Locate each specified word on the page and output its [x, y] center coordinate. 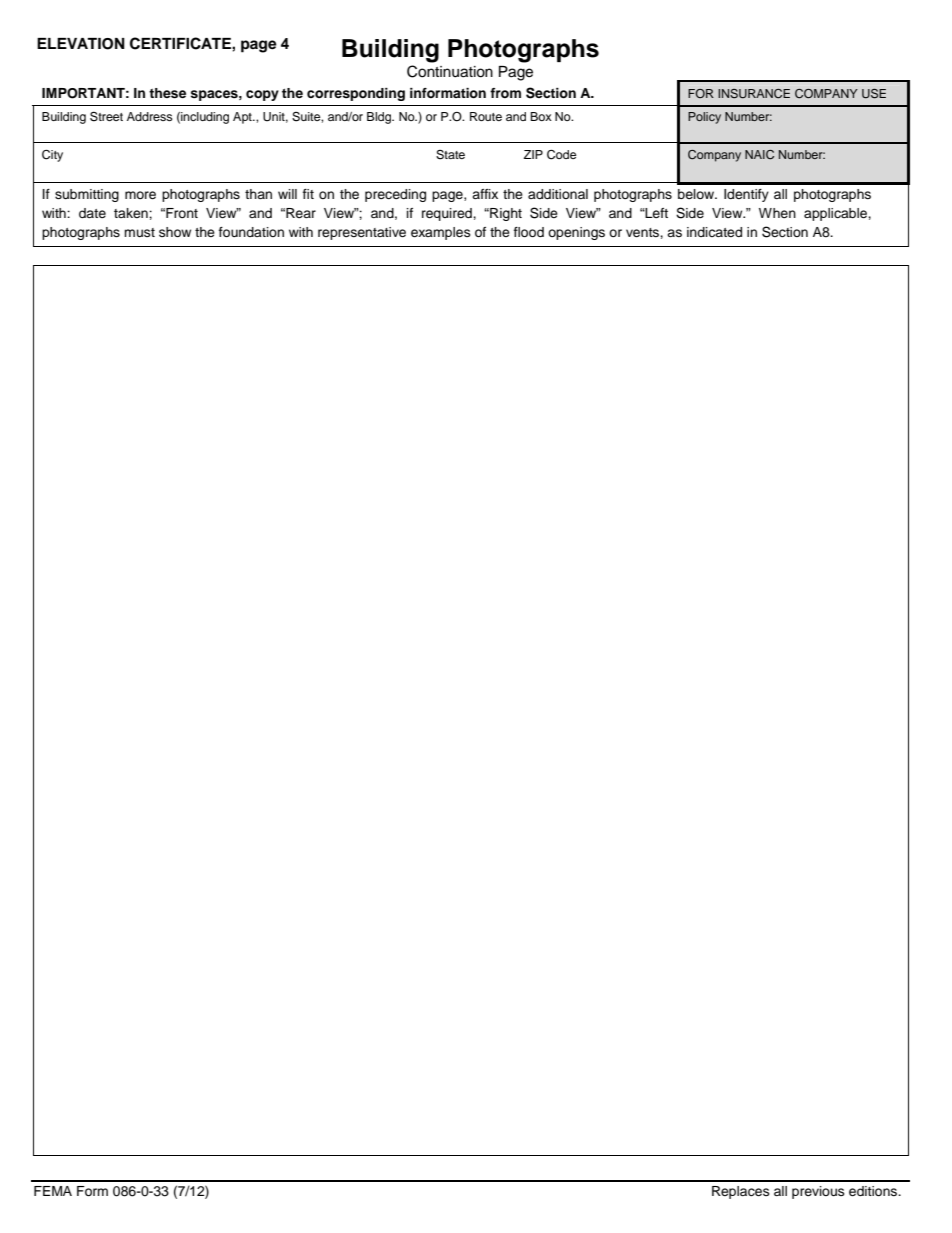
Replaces [741, 1192]
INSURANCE [754, 94]
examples [441, 233]
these [167, 93]
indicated [714, 232]
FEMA [53, 1191]
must [139, 232]
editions [874, 1191]
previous [818, 1192]
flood [529, 232]
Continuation [450, 71]
